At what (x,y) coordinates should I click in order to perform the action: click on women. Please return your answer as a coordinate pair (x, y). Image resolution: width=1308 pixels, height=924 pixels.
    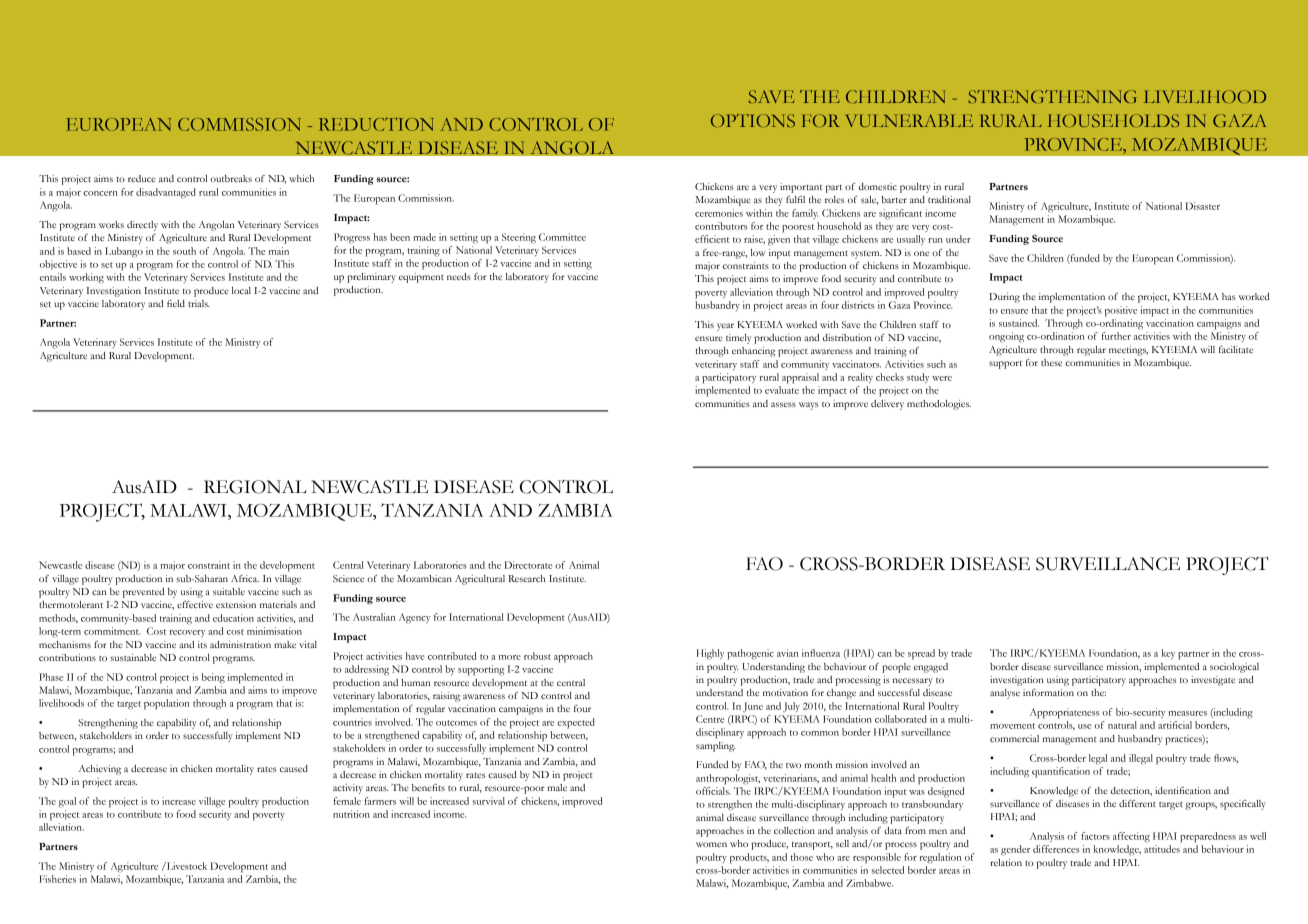
    Looking at the image, I should click on (711, 844).
